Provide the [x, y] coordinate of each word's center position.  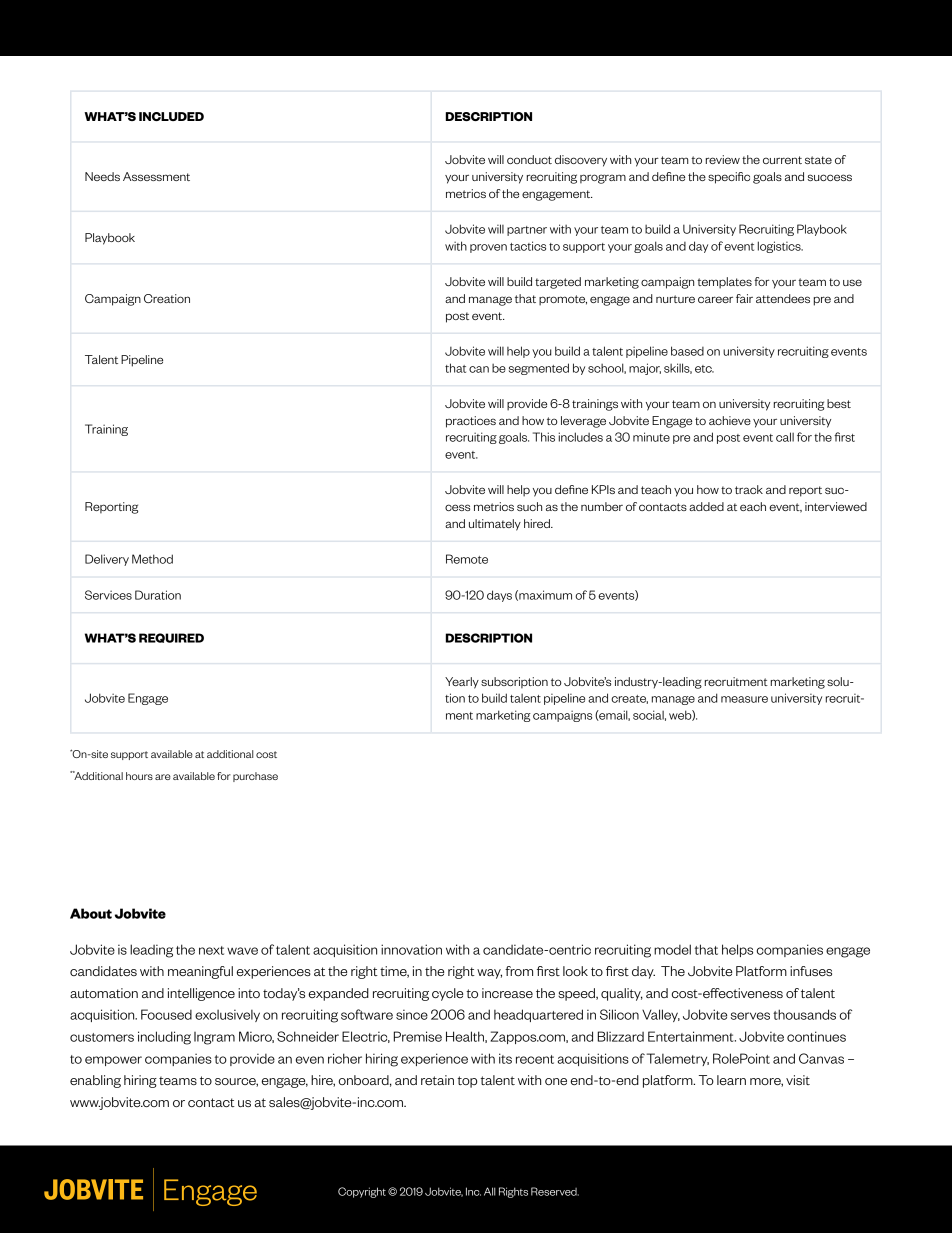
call [785, 437]
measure [744, 699]
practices [471, 422]
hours [139, 776]
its [505, 1058]
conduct [529, 159]
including [164, 1038]
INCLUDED [171, 116]
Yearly [462, 683]
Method [152, 559]
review [723, 159]
